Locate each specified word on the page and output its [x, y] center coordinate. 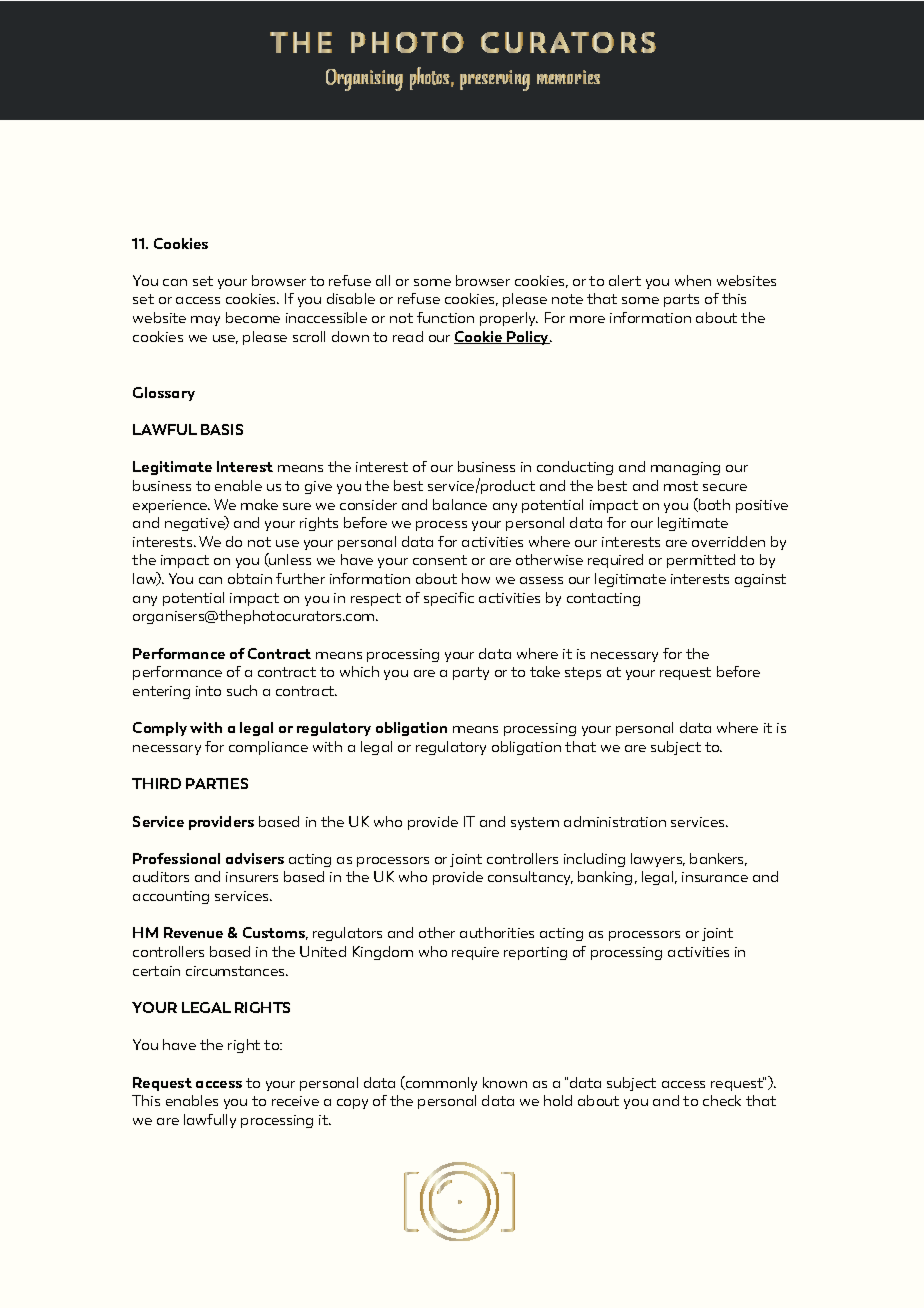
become [253, 317]
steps [583, 673]
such [242, 690]
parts [681, 300]
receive [295, 1101]
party [471, 673]
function [445, 317]
